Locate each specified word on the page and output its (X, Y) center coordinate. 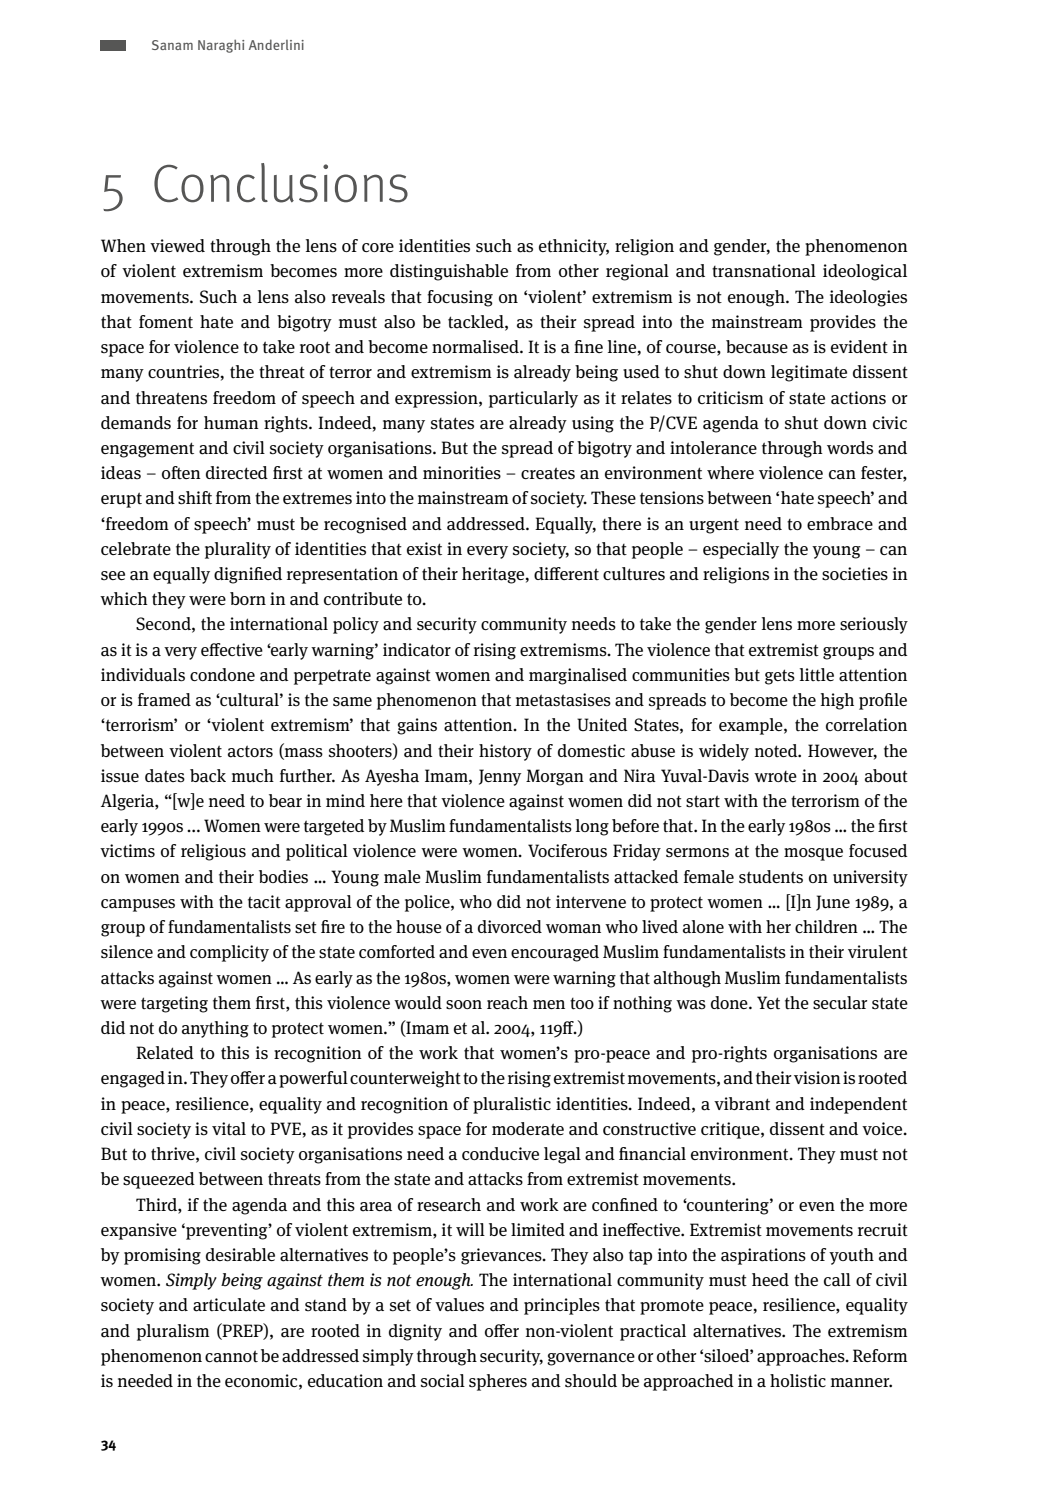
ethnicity (574, 247)
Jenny (500, 777)
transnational (764, 271)
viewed (177, 245)
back (208, 776)
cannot (231, 1356)
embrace (840, 524)
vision (817, 1078)
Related (165, 1053)
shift (195, 498)
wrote (775, 777)
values (459, 1305)
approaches (802, 1357)
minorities (462, 473)
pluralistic (512, 1105)
